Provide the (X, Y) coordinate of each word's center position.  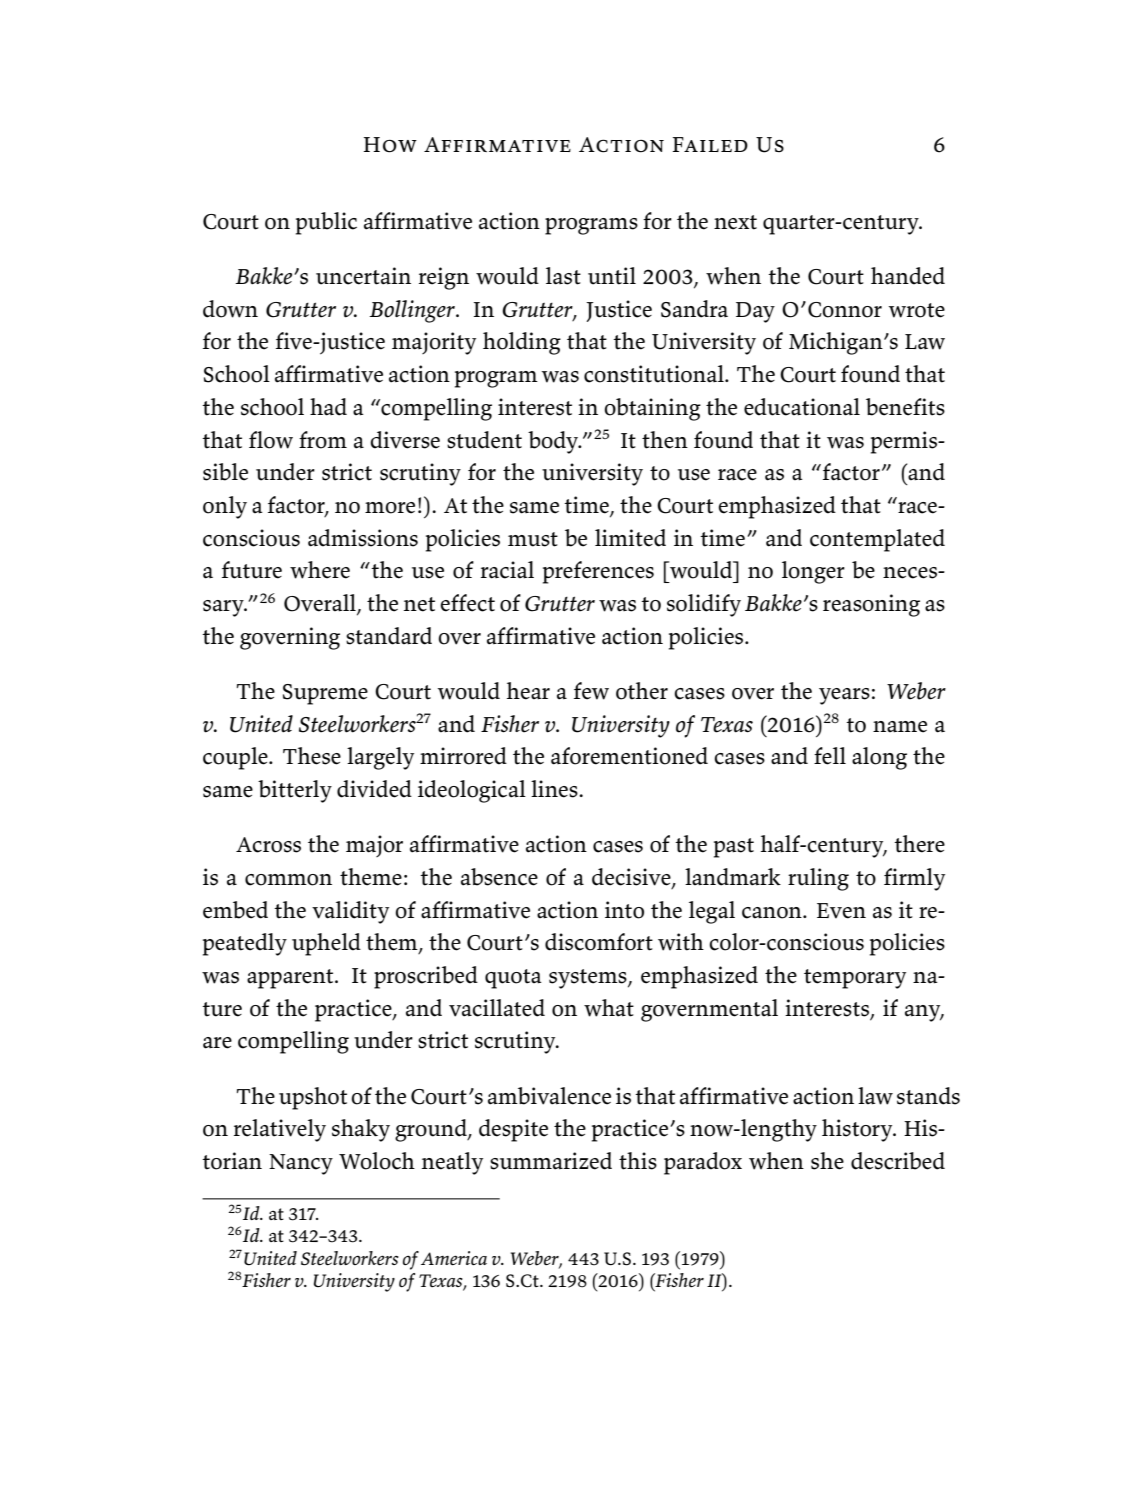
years (844, 696)
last (563, 276)
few (591, 691)
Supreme (325, 694)
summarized (551, 1161)
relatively (280, 1130)
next (735, 222)
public (326, 223)
